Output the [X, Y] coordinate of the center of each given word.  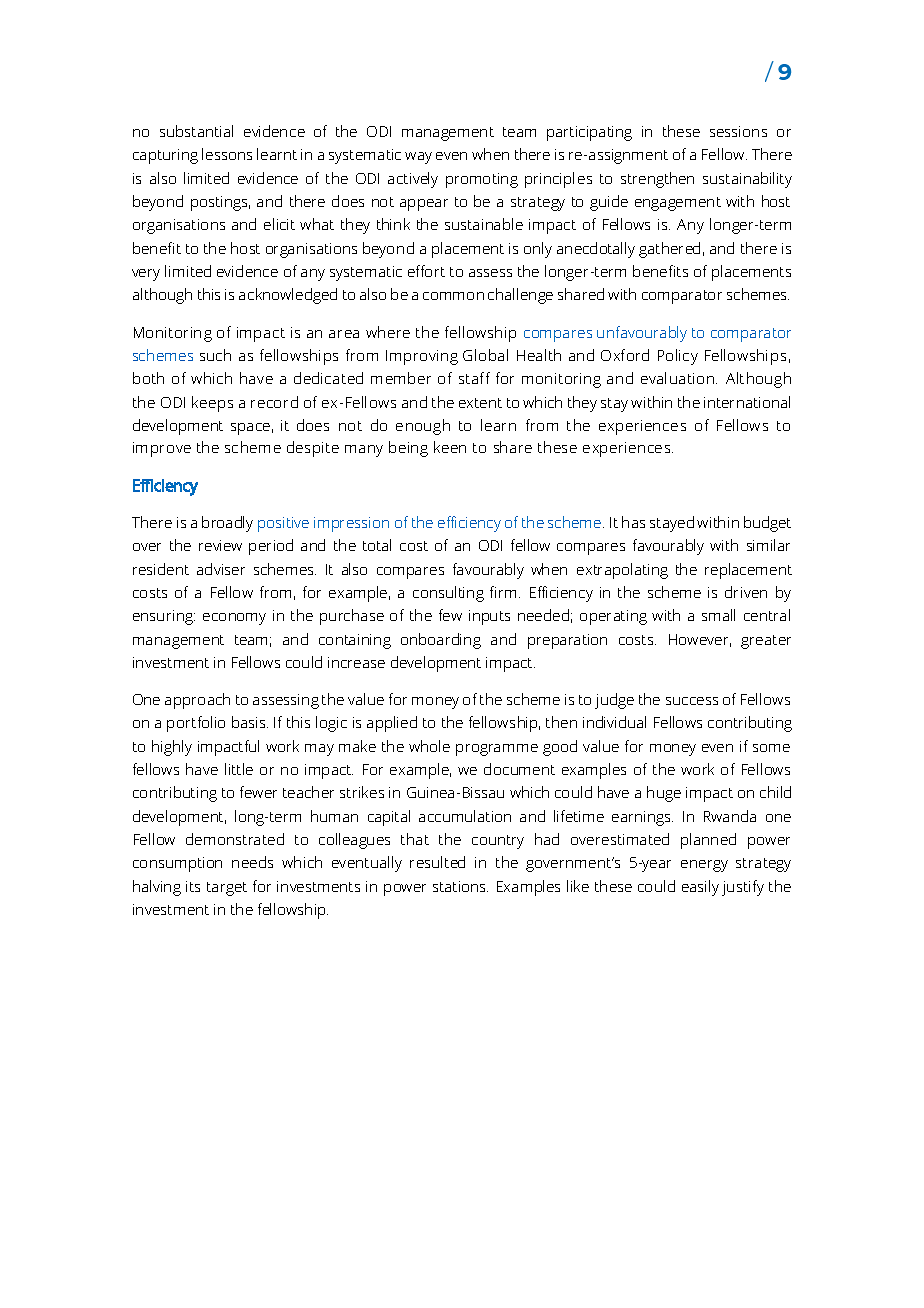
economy [234, 619]
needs [252, 862]
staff [474, 378]
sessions [738, 131]
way [418, 158]
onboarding [441, 641]
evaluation [679, 378]
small [718, 615]
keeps [212, 404]
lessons [227, 154]
